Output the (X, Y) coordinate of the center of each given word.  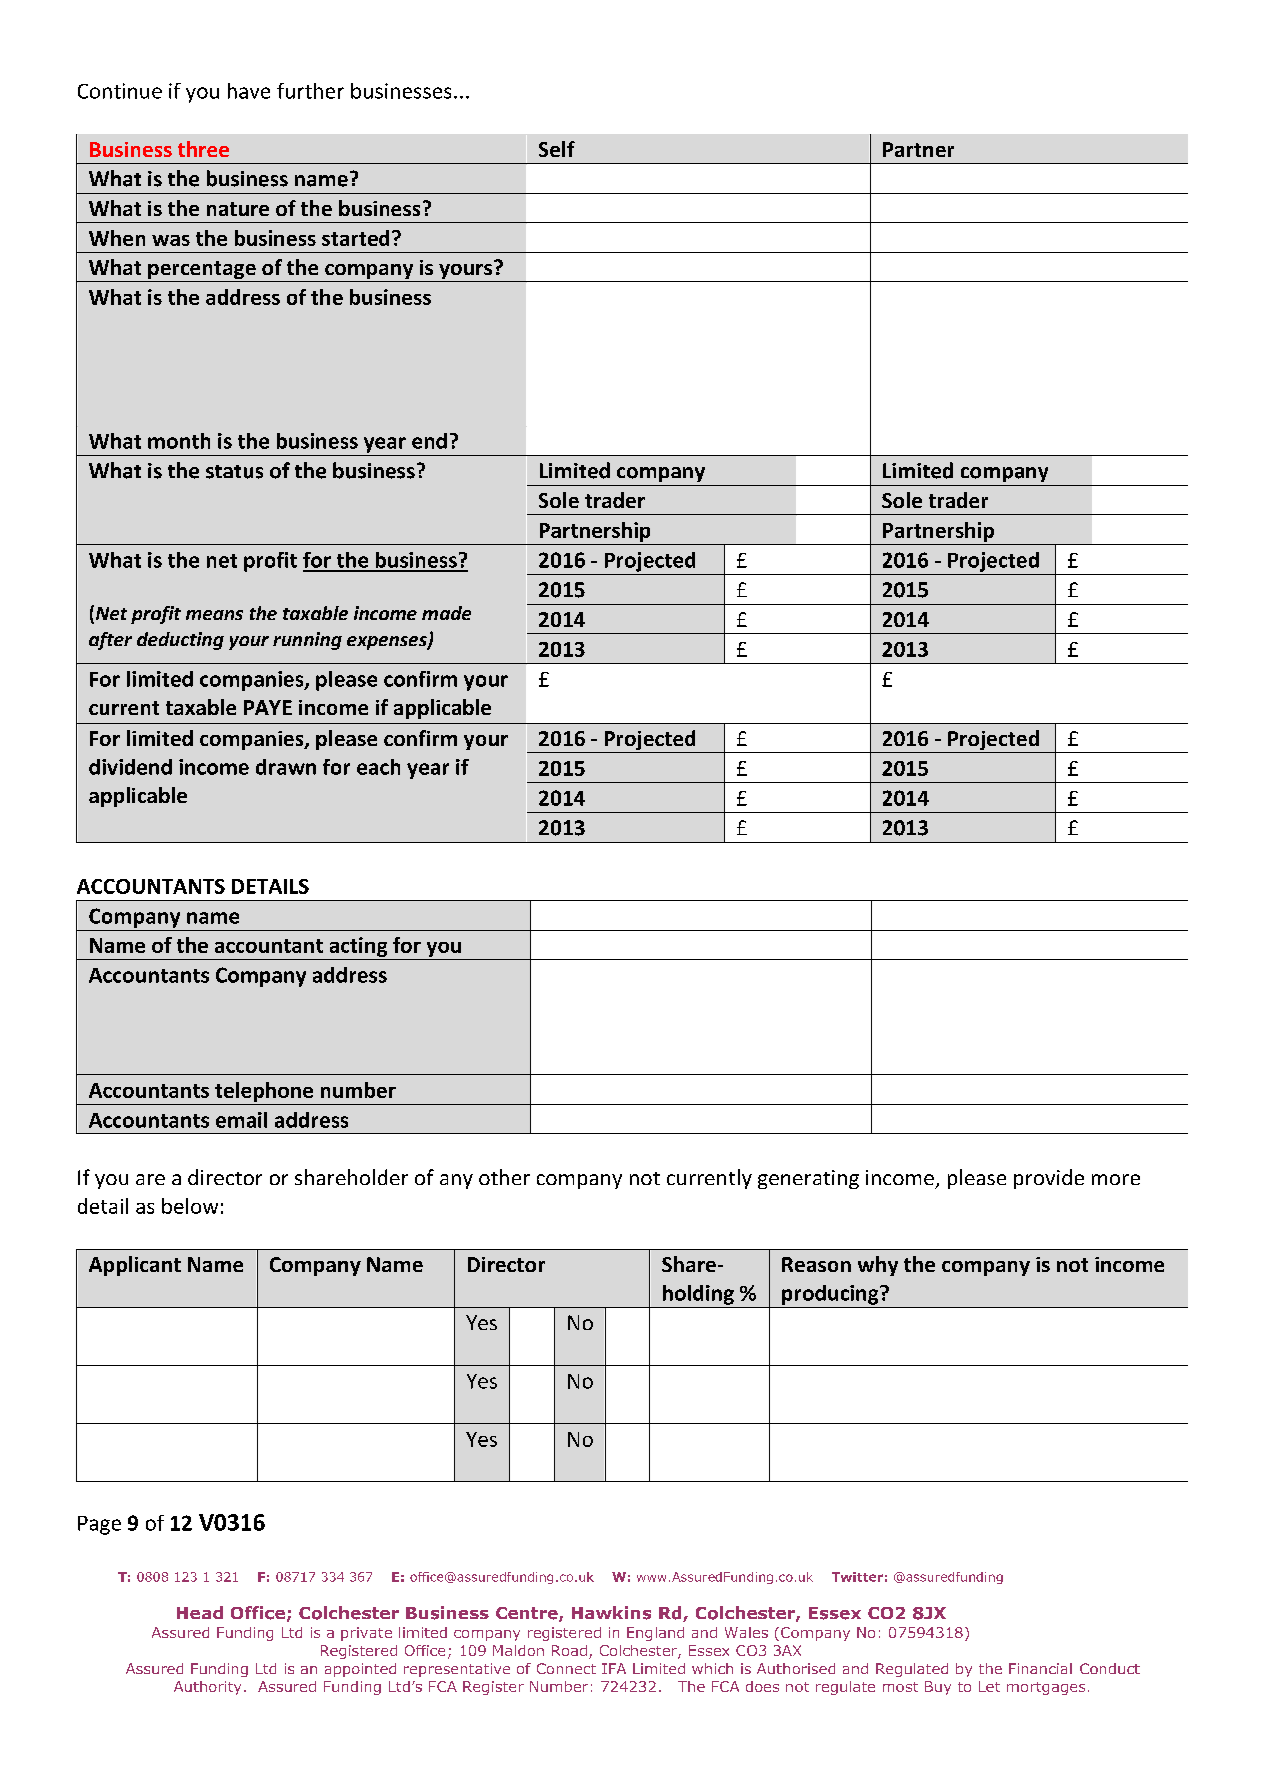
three (203, 149)
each (378, 767)
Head (200, 1612)
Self (557, 149)
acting (358, 947)
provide (1049, 1179)
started (355, 238)
